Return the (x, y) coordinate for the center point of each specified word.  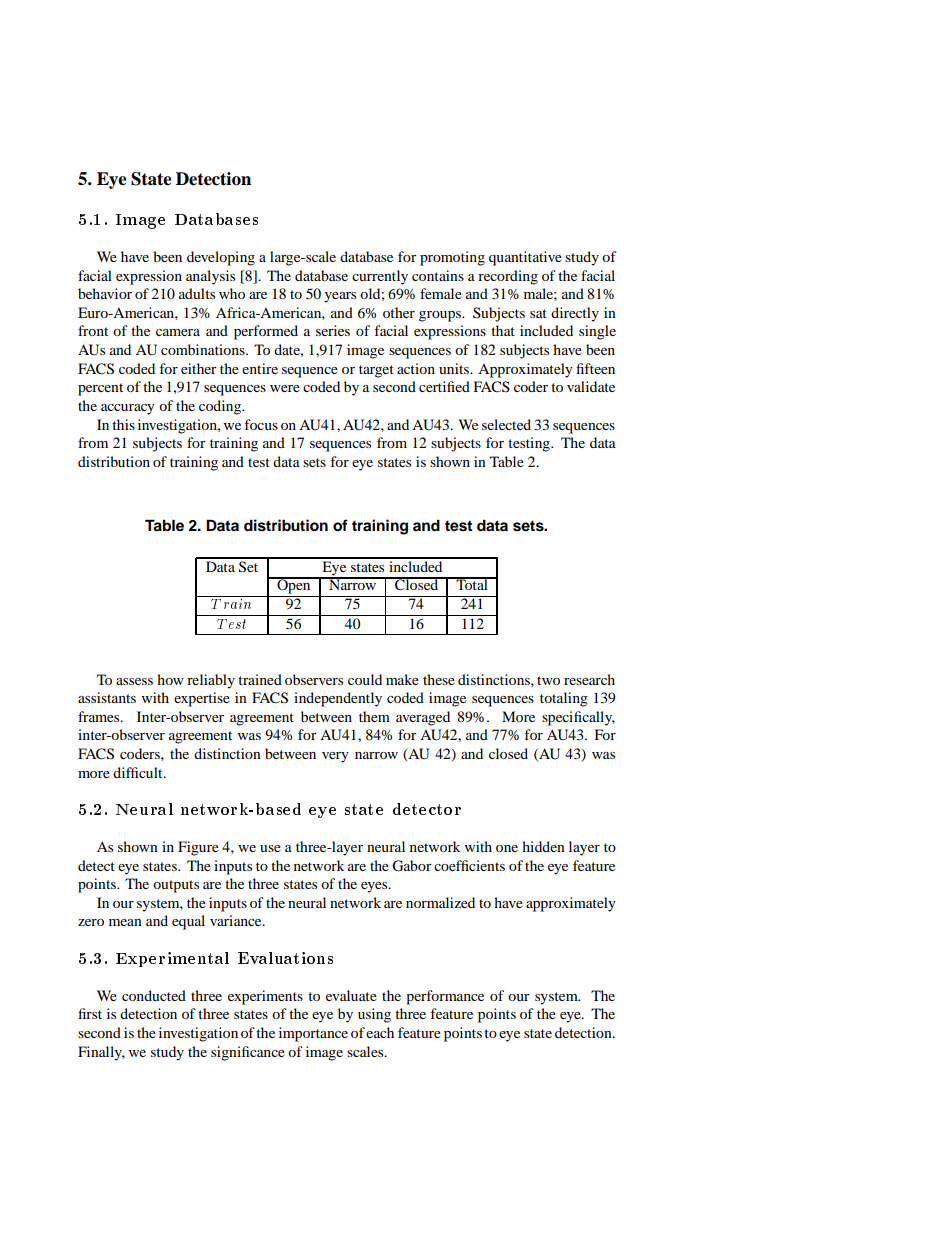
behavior (105, 293)
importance (313, 1034)
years (340, 297)
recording (508, 277)
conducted (154, 995)
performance (445, 997)
